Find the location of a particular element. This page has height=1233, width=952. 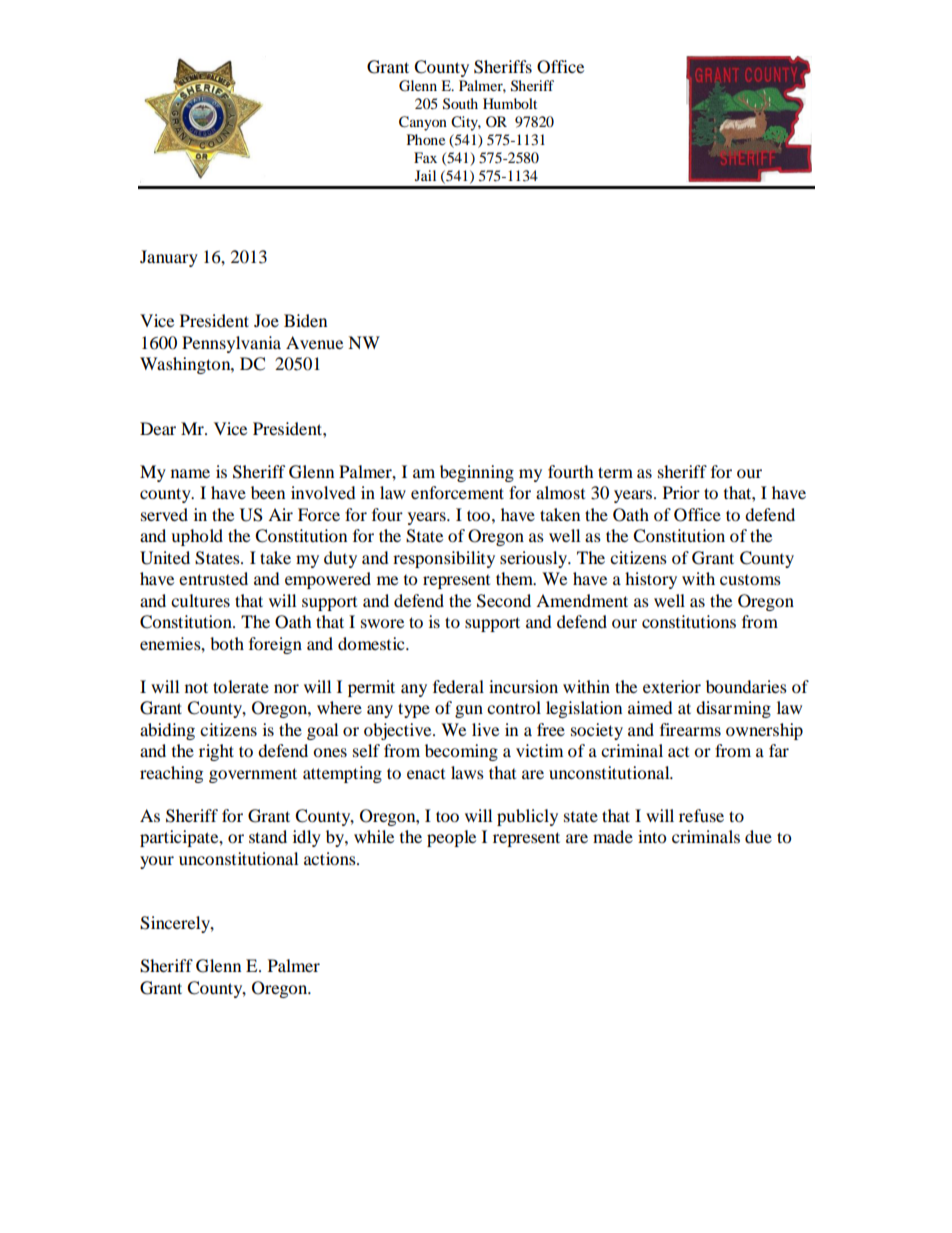

stand is located at coordinates (268, 836).
